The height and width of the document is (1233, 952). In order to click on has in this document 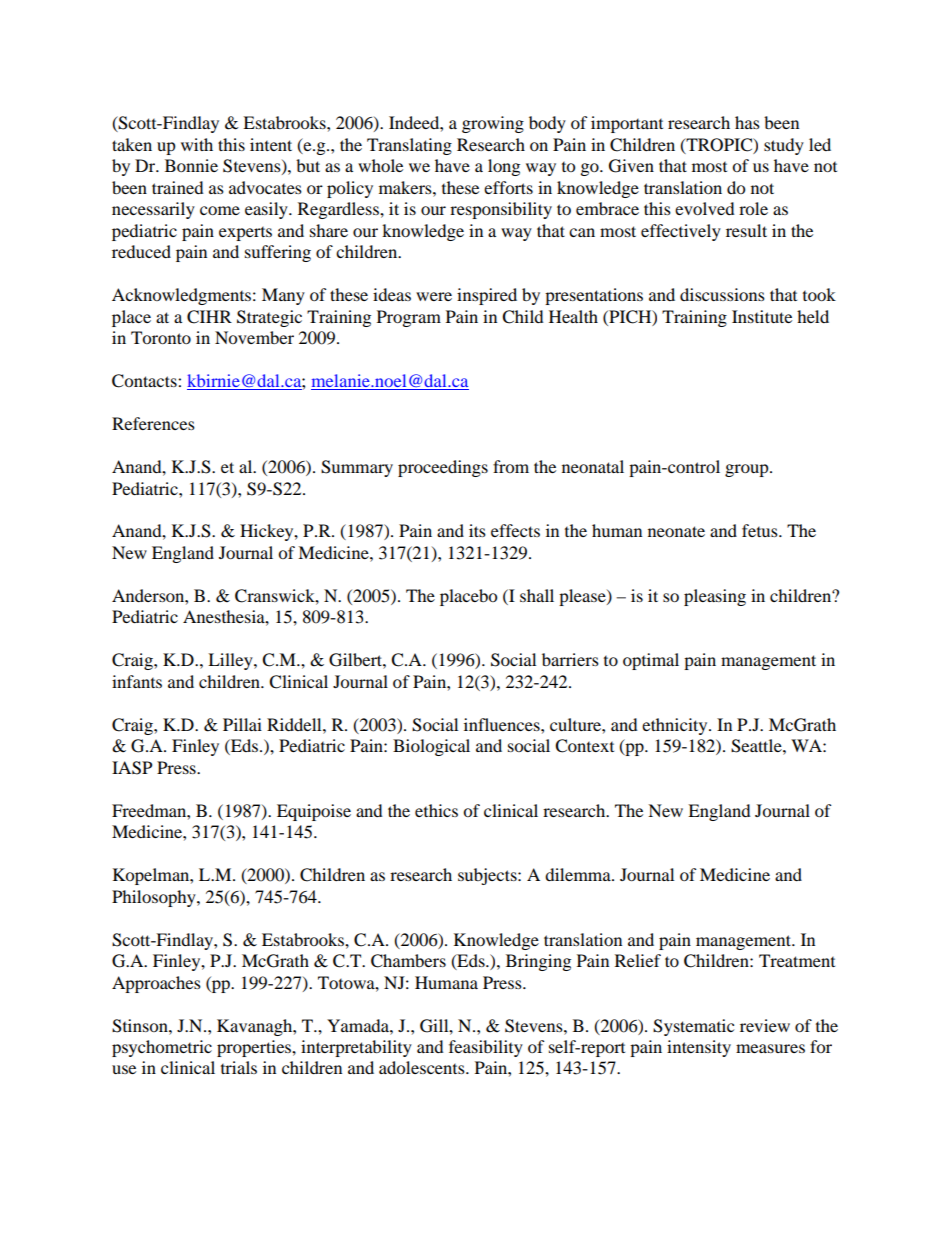, I will do `click(747, 122)`.
